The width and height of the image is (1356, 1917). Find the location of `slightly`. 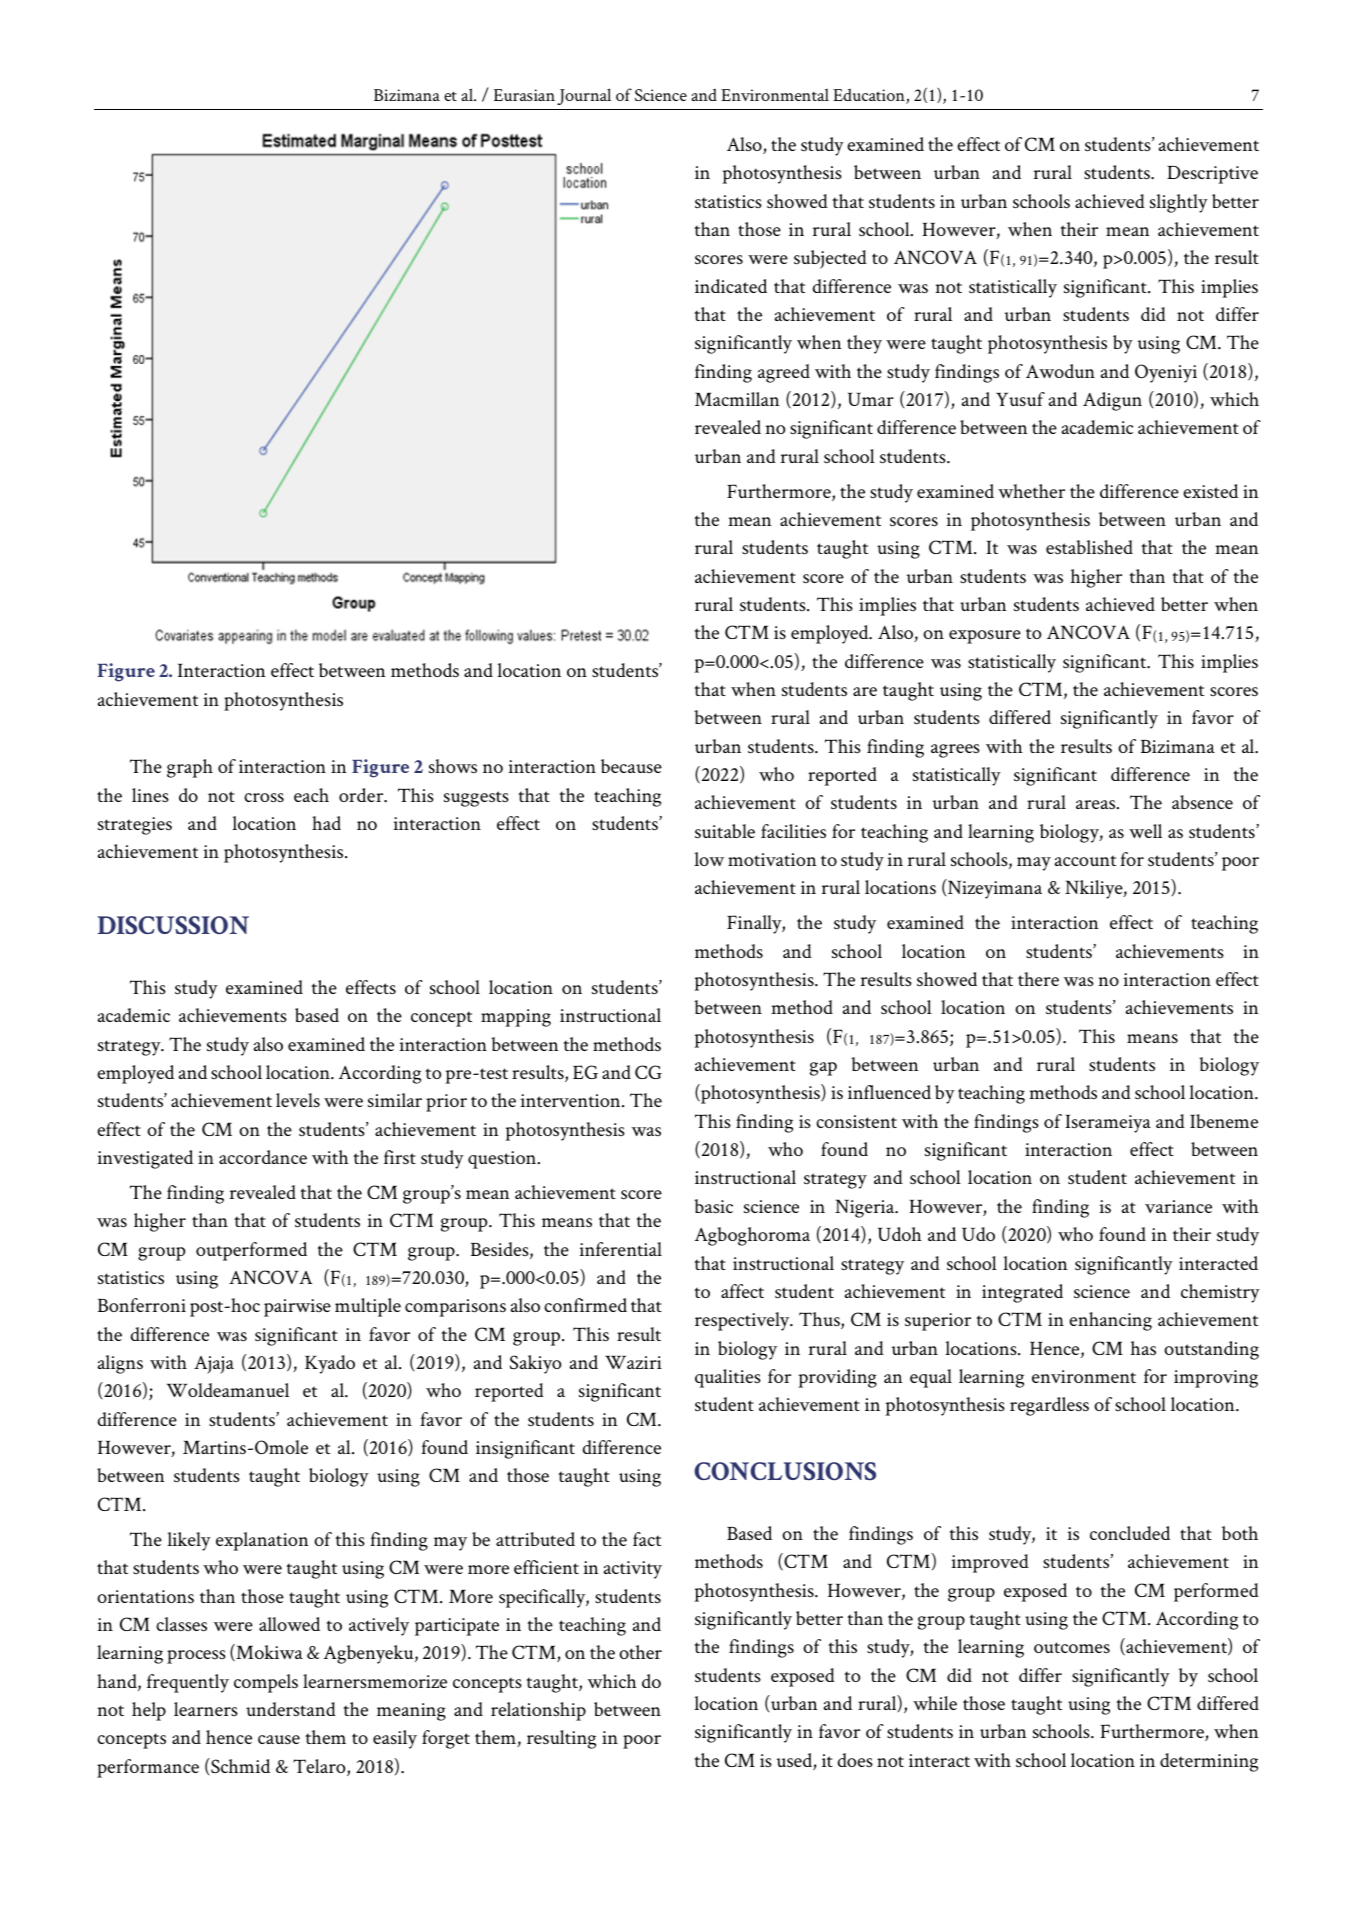

slightly is located at coordinates (1179, 203).
